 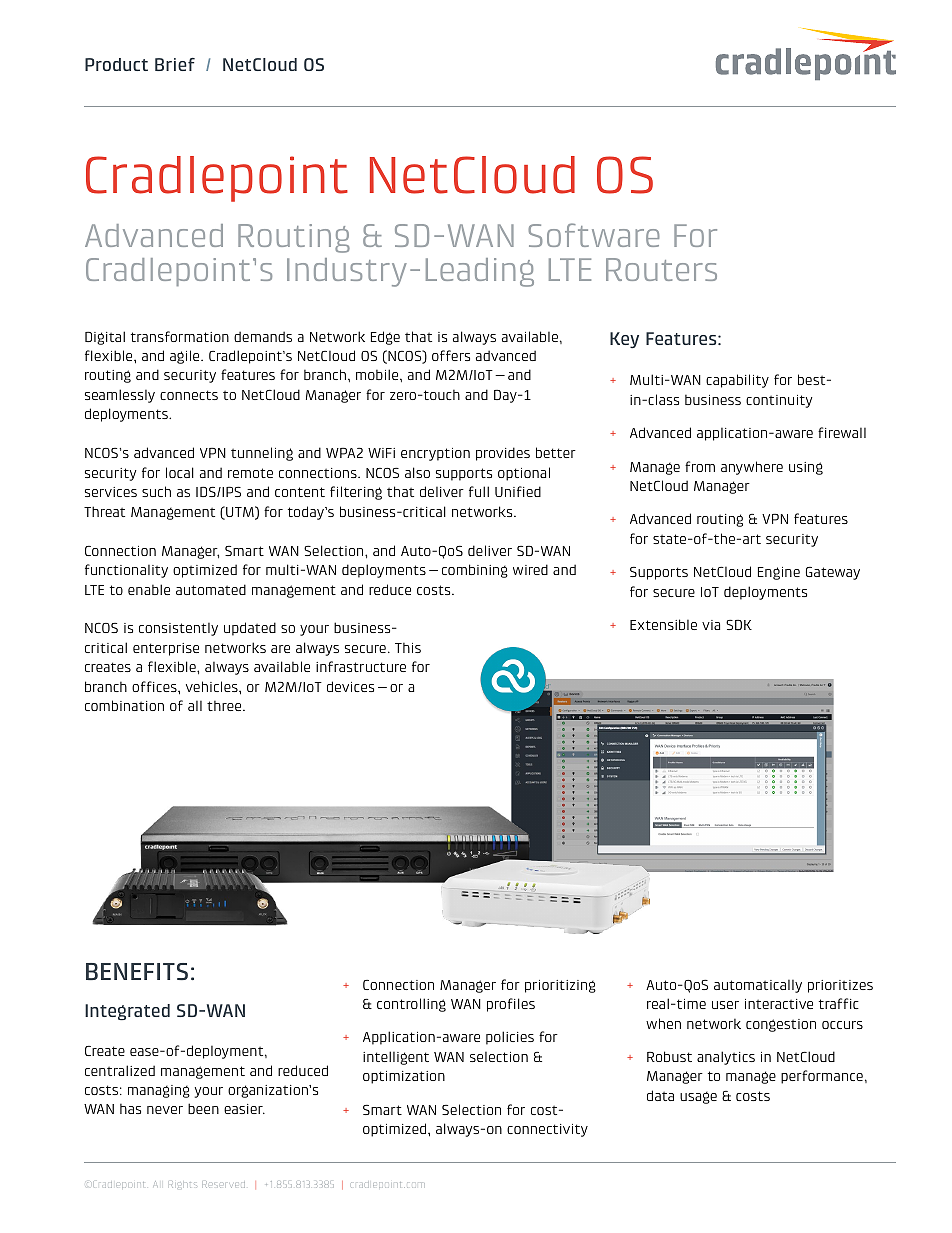 What do you see at coordinates (594, 235) in the screenshot?
I see `Software` at bounding box center [594, 235].
